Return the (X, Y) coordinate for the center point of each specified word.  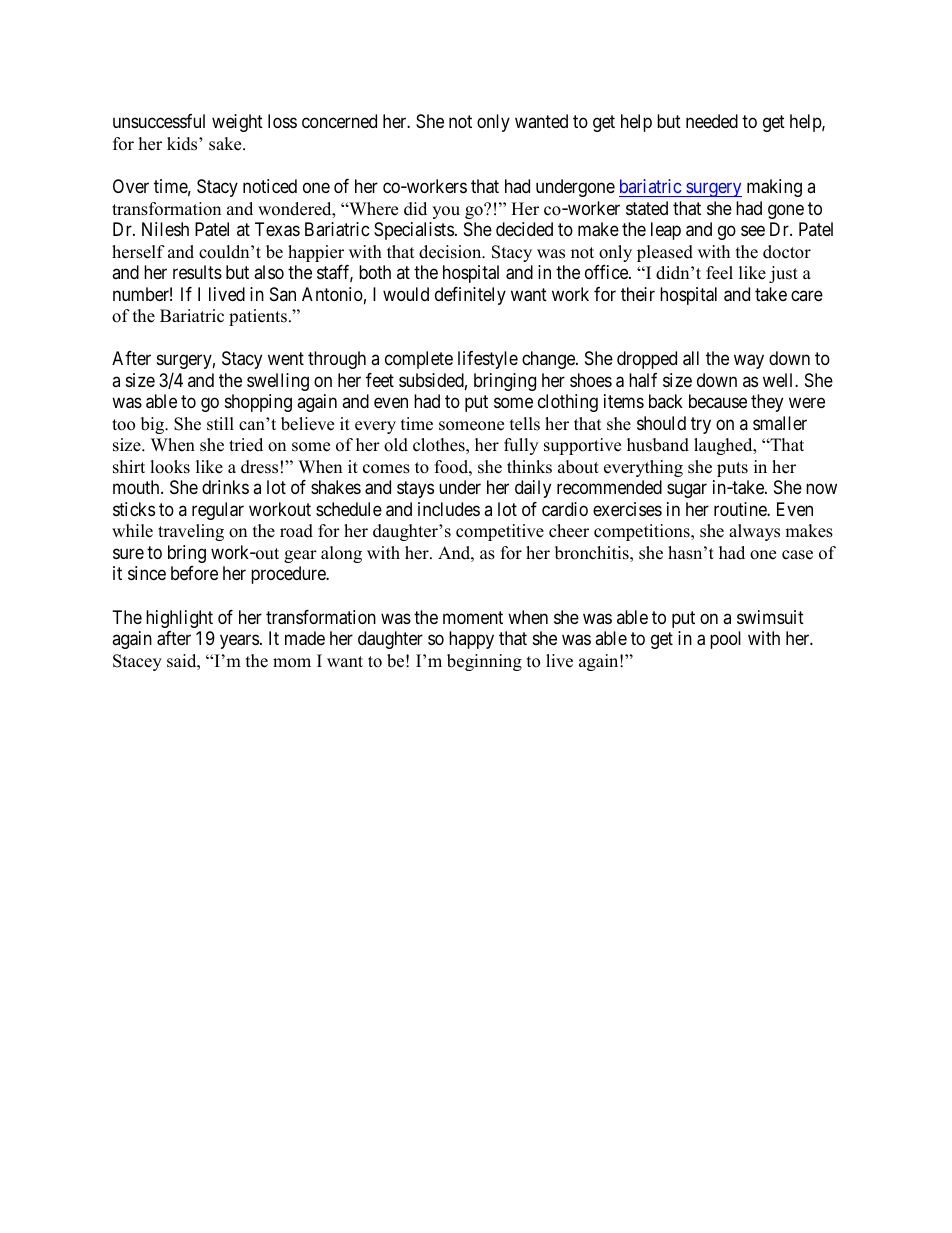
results (197, 272)
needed (712, 121)
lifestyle (488, 360)
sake (226, 144)
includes (449, 509)
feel (719, 273)
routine (741, 509)
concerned (339, 121)
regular (218, 511)
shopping (258, 403)
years (239, 641)
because (718, 401)
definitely (470, 296)
